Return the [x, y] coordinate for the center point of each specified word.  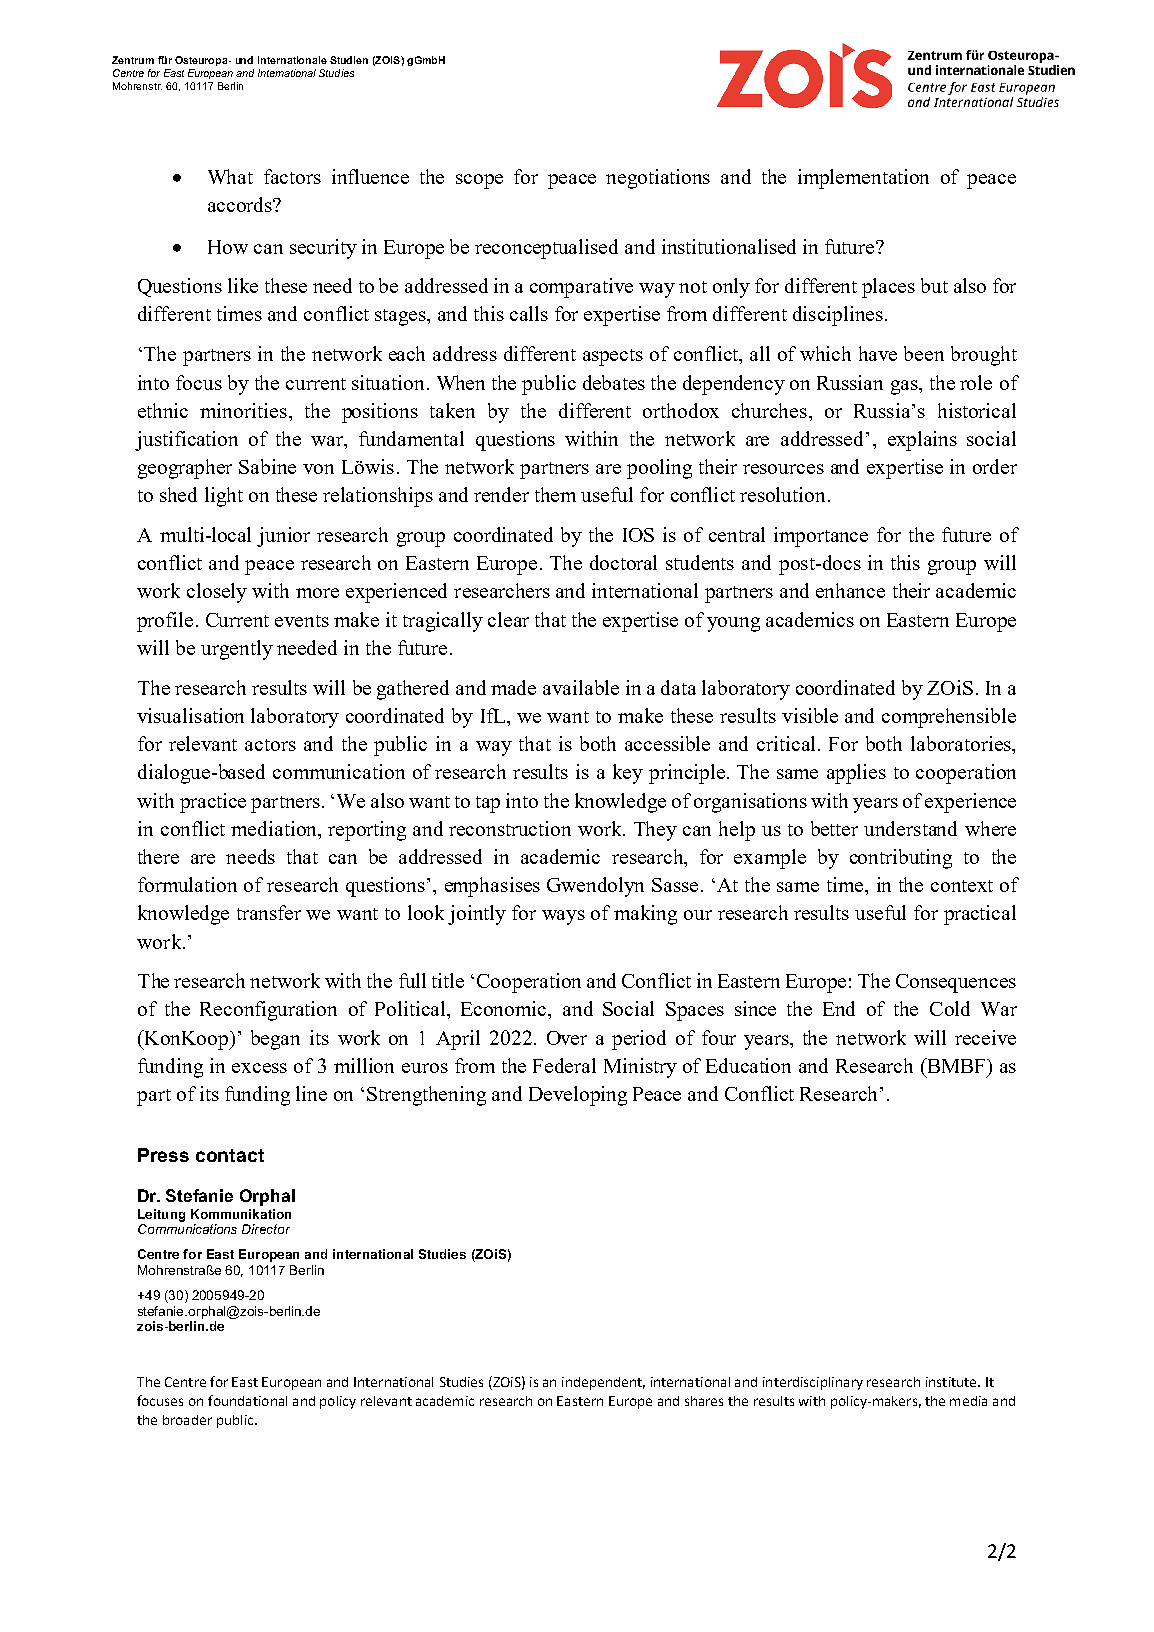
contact [230, 1155]
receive [985, 1037]
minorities [243, 410]
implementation [863, 179]
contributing [901, 859]
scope [479, 181]
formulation [187, 884]
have [878, 353]
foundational [247, 1400]
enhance [850, 590]
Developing [578, 1096]
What [230, 176]
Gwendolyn [595, 887]
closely [217, 593]
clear [508, 619]
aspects [613, 357]
